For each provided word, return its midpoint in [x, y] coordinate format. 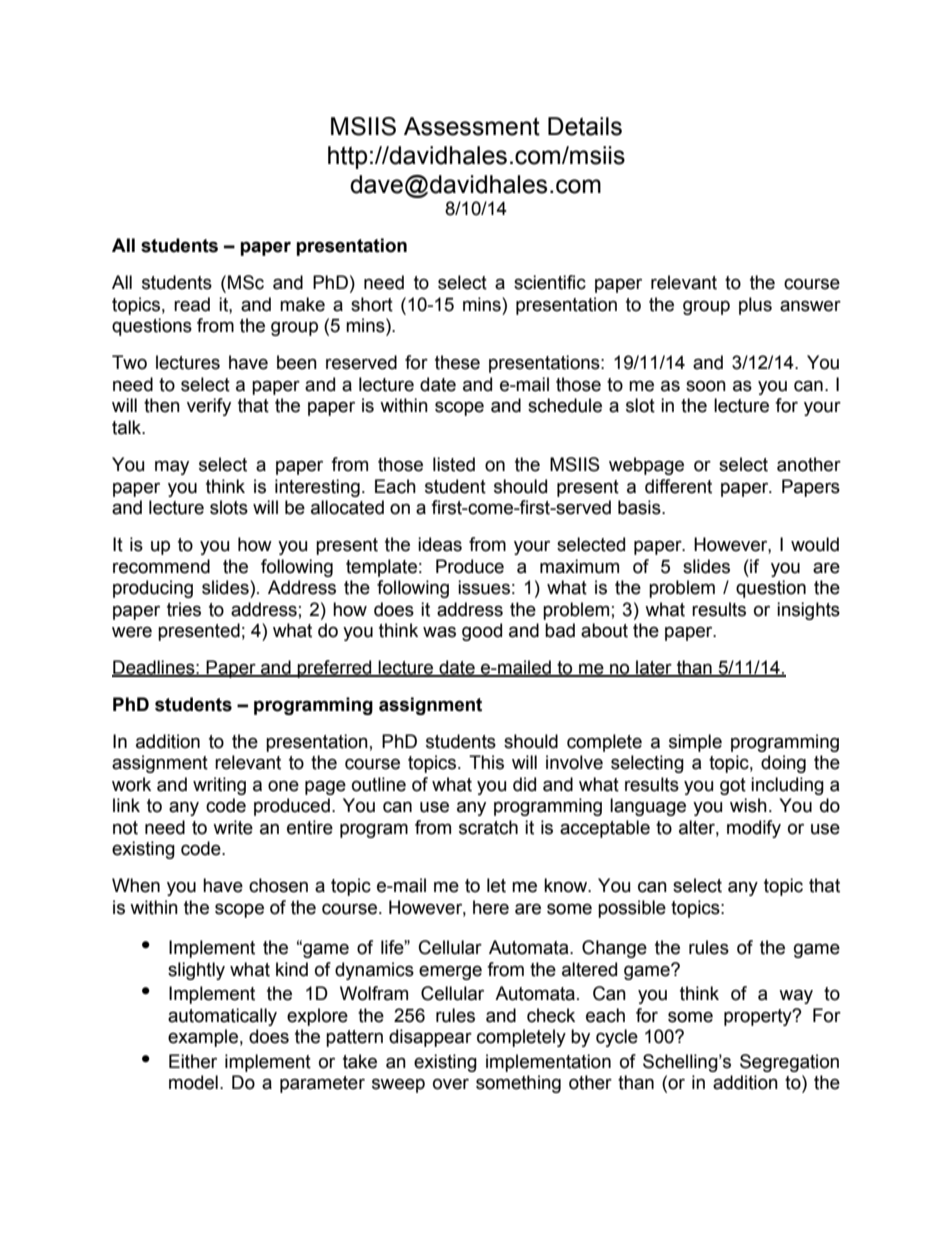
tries [184, 609]
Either [193, 1061]
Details [585, 126]
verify [209, 407]
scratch [488, 827]
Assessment [472, 126]
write [233, 827]
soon [706, 386]
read [192, 304]
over [451, 1084]
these [457, 362]
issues [484, 587]
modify [754, 829]
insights [808, 611]
